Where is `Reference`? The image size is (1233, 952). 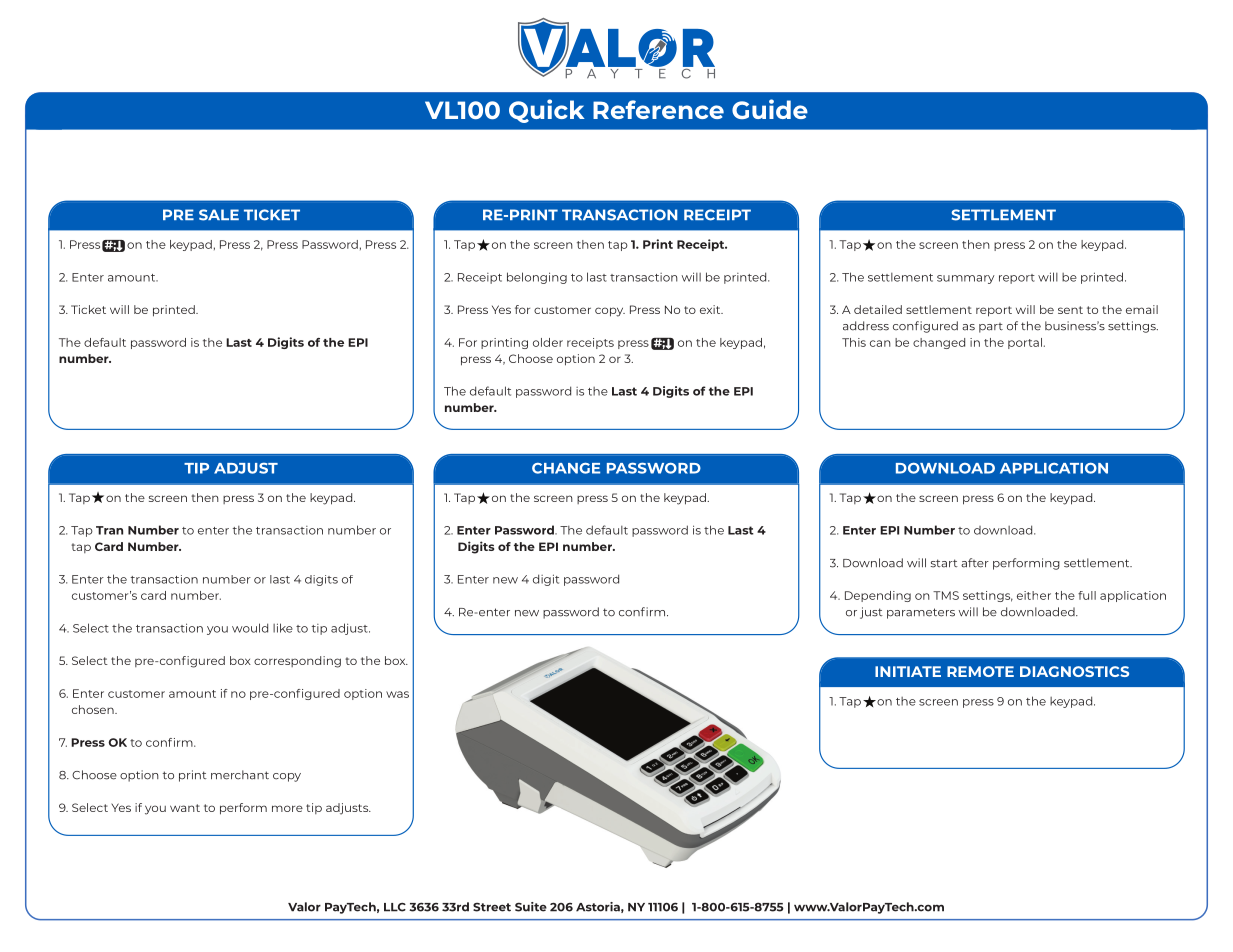 Reference is located at coordinates (658, 109).
